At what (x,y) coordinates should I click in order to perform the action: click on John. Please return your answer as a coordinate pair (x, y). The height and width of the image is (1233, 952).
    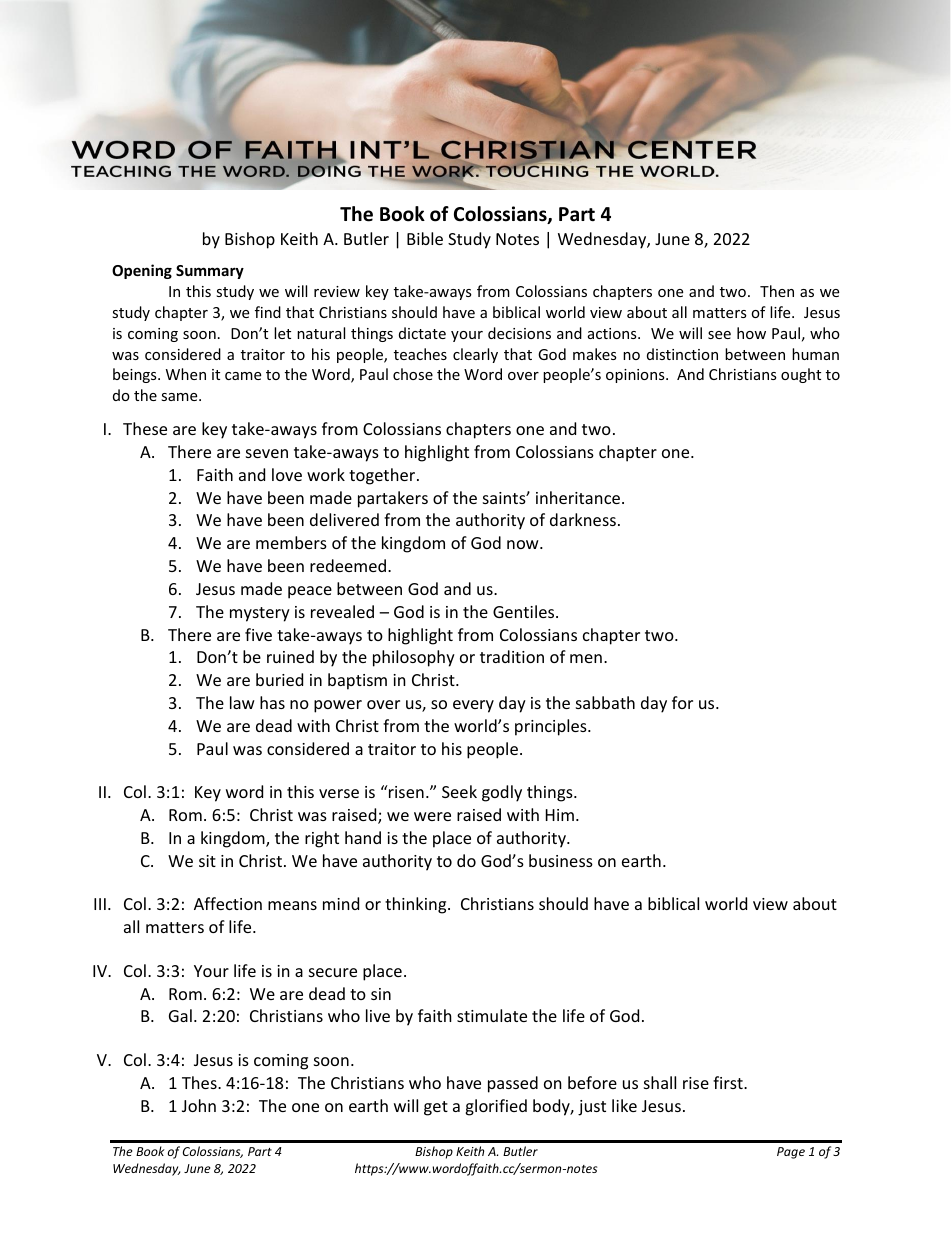
    Looking at the image, I should click on (199, 1105).
